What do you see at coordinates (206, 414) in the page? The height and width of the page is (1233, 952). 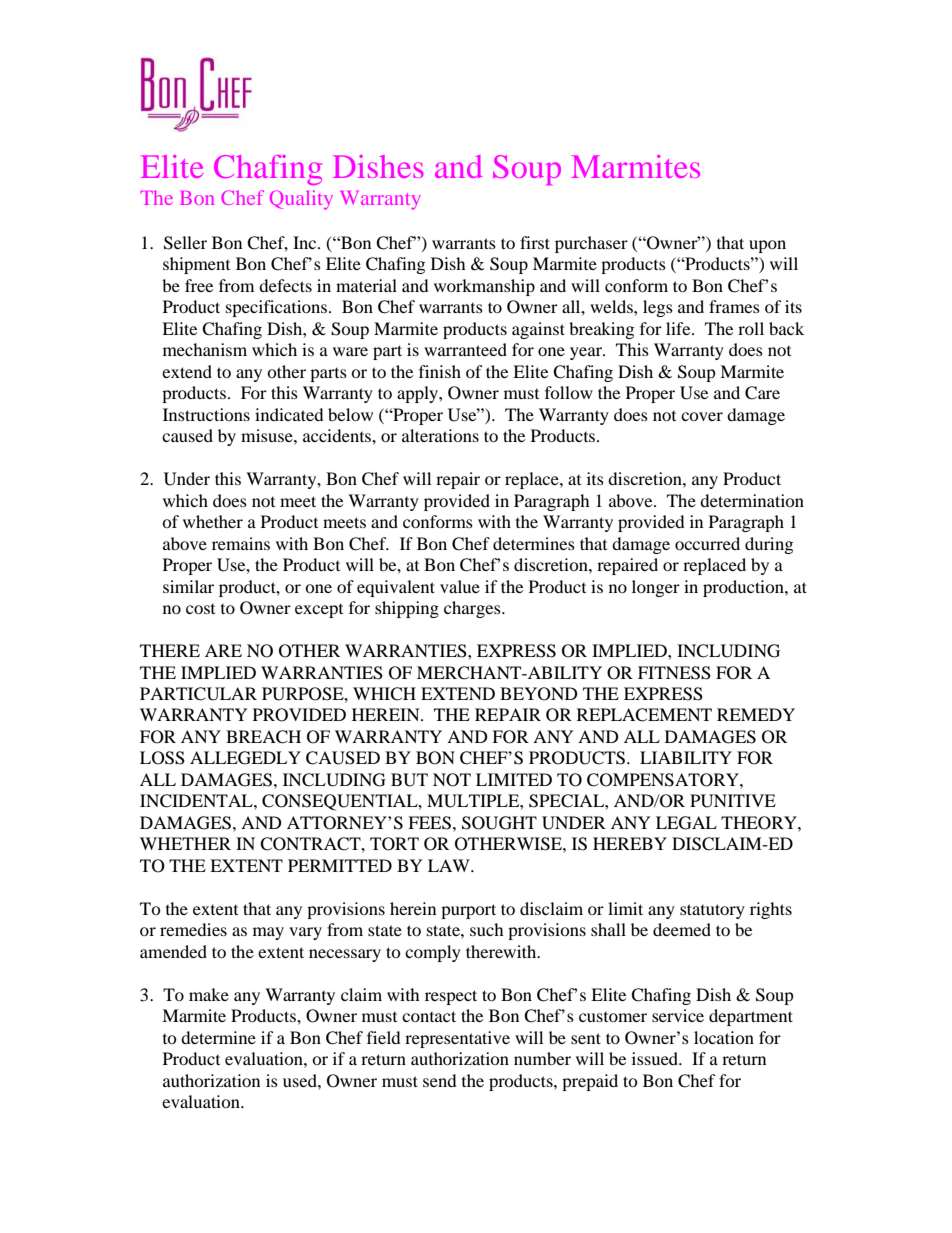 I see `Instructions` at bounding box center [206, 414].
